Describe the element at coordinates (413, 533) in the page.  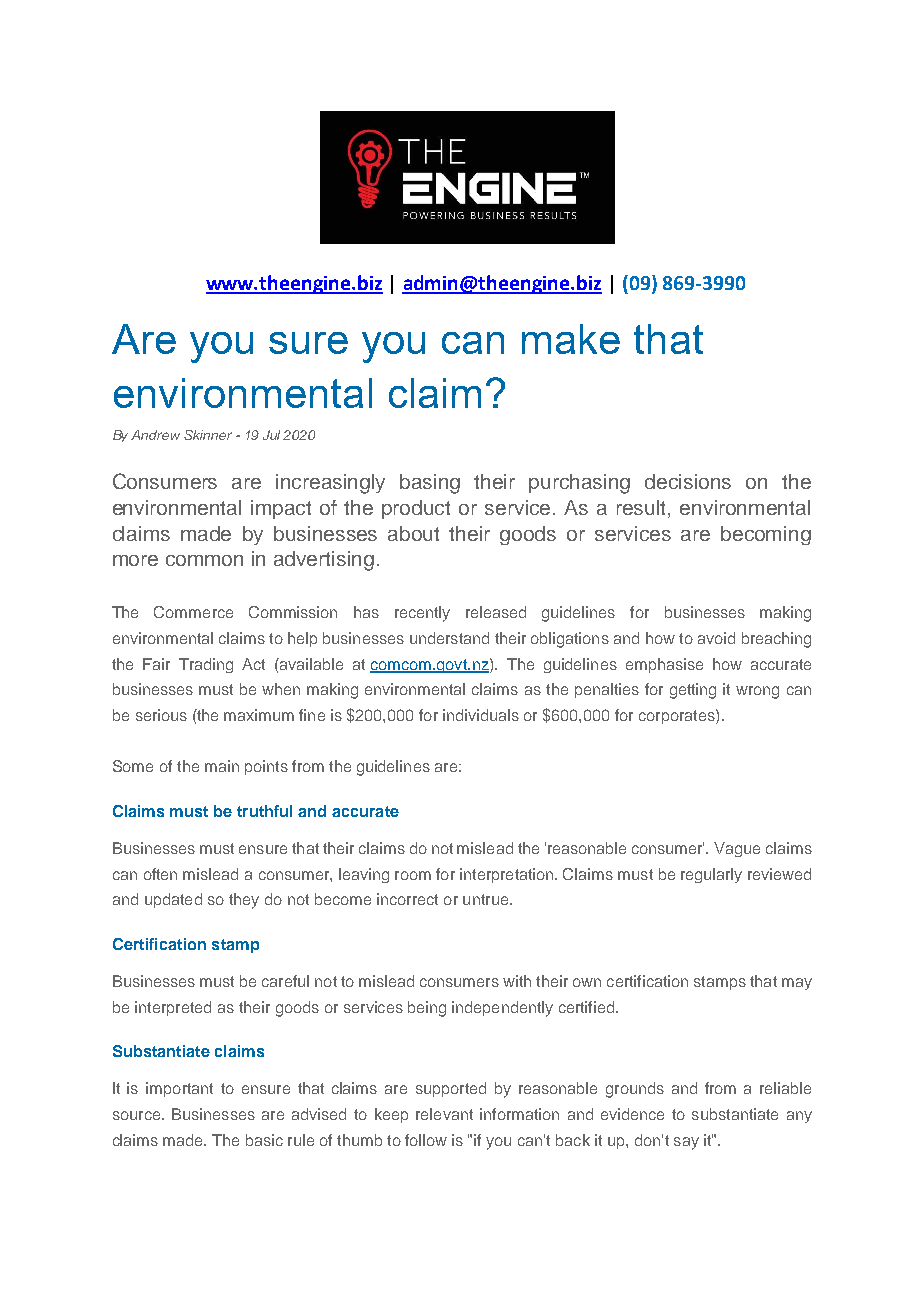
I see `about` at that location.
